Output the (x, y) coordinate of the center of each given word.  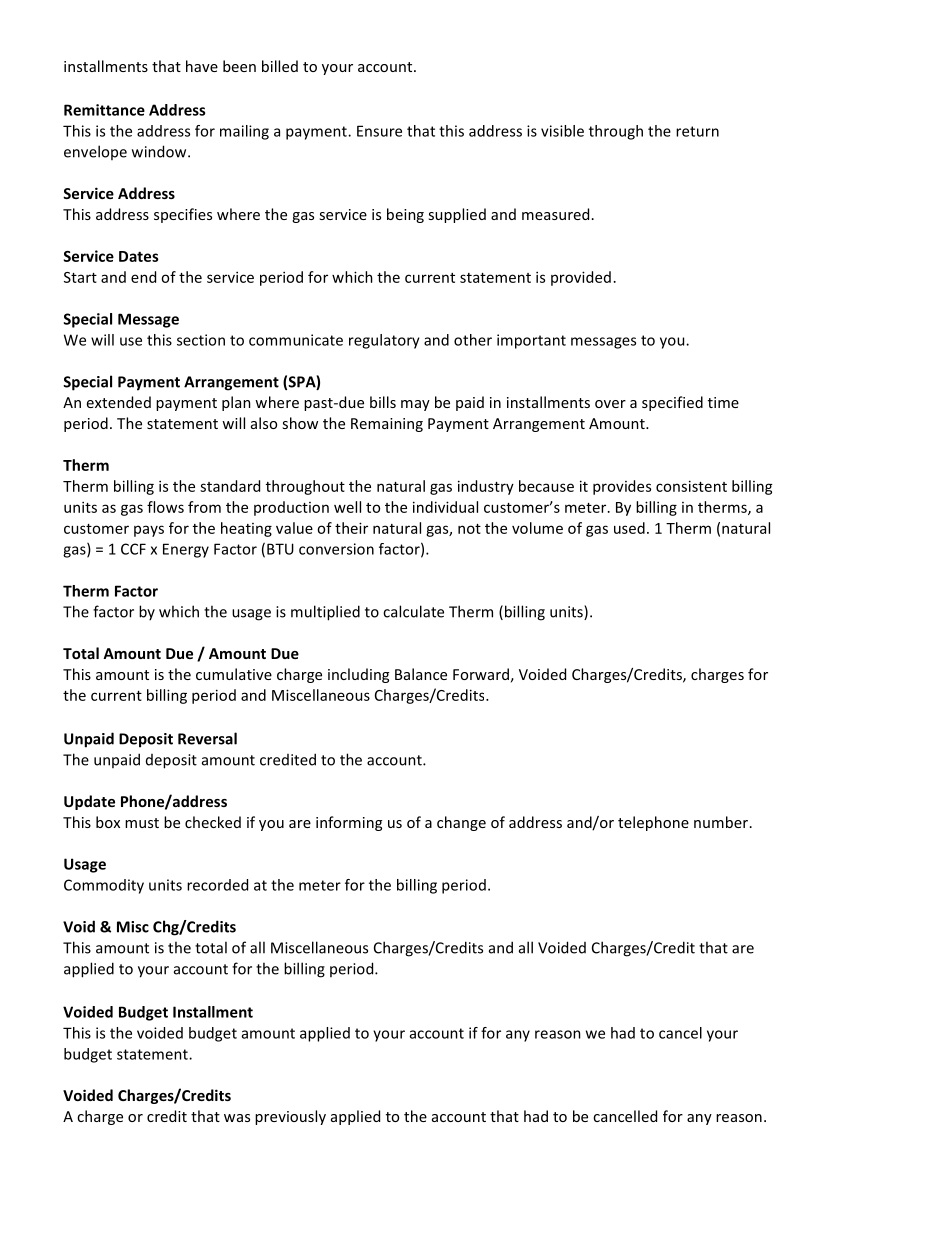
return (697, 131)
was (237, 1118)
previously (290, 1117)
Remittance (104, 110)
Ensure (379, 131)
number (721, 822)
